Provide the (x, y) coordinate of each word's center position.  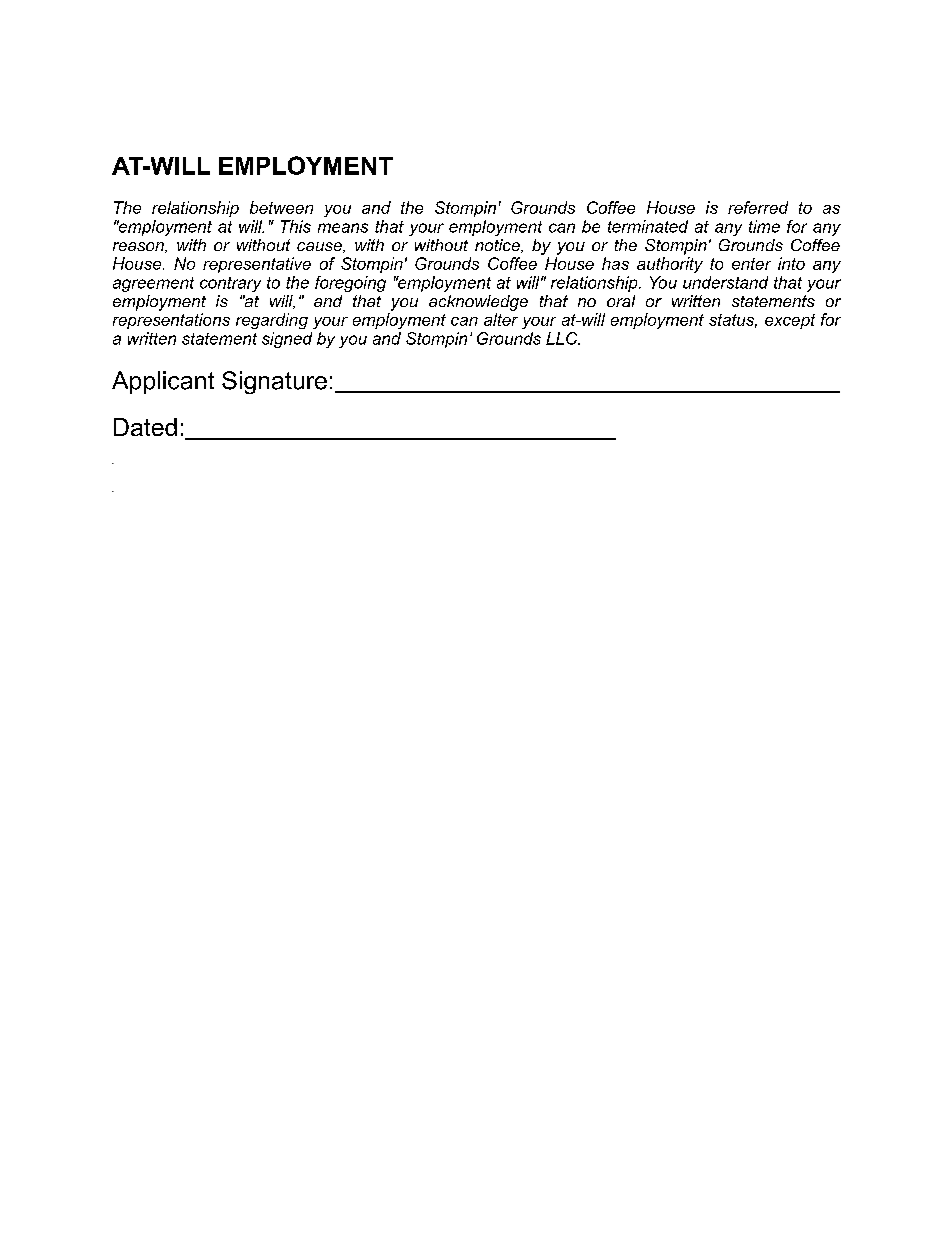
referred (758, 207)
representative (257, 265)
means (343, 228)
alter (501, 319)
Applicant (163, 382)
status (733, 321)
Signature (274, 382)
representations (171, 321)
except (790, 321)
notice (498, 246)
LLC (563, 338)
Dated (145, 427)
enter (751, 264)
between (281, 207)
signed (287, 340)
